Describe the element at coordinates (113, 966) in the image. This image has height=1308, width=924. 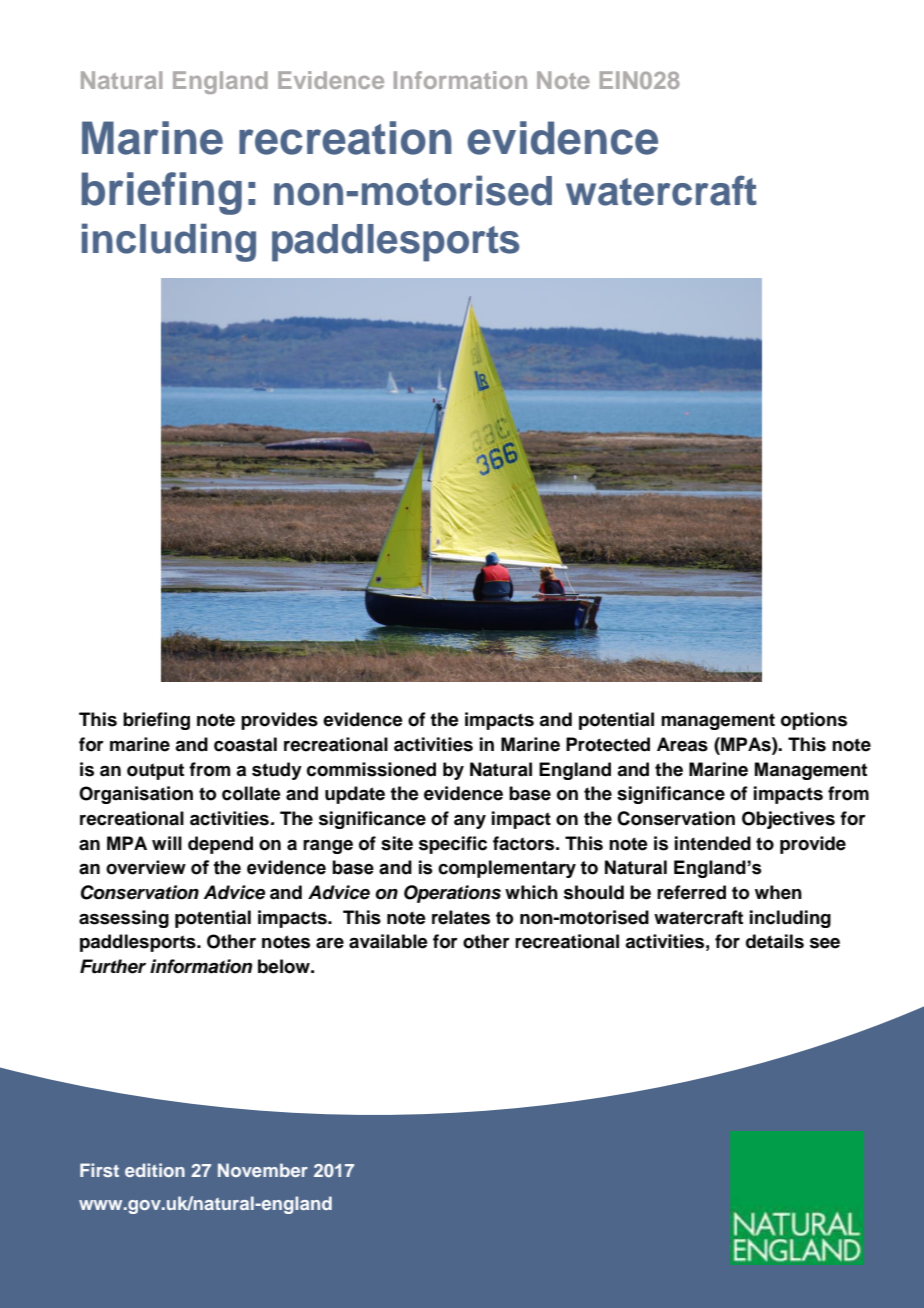
I see `Further` at that location.
